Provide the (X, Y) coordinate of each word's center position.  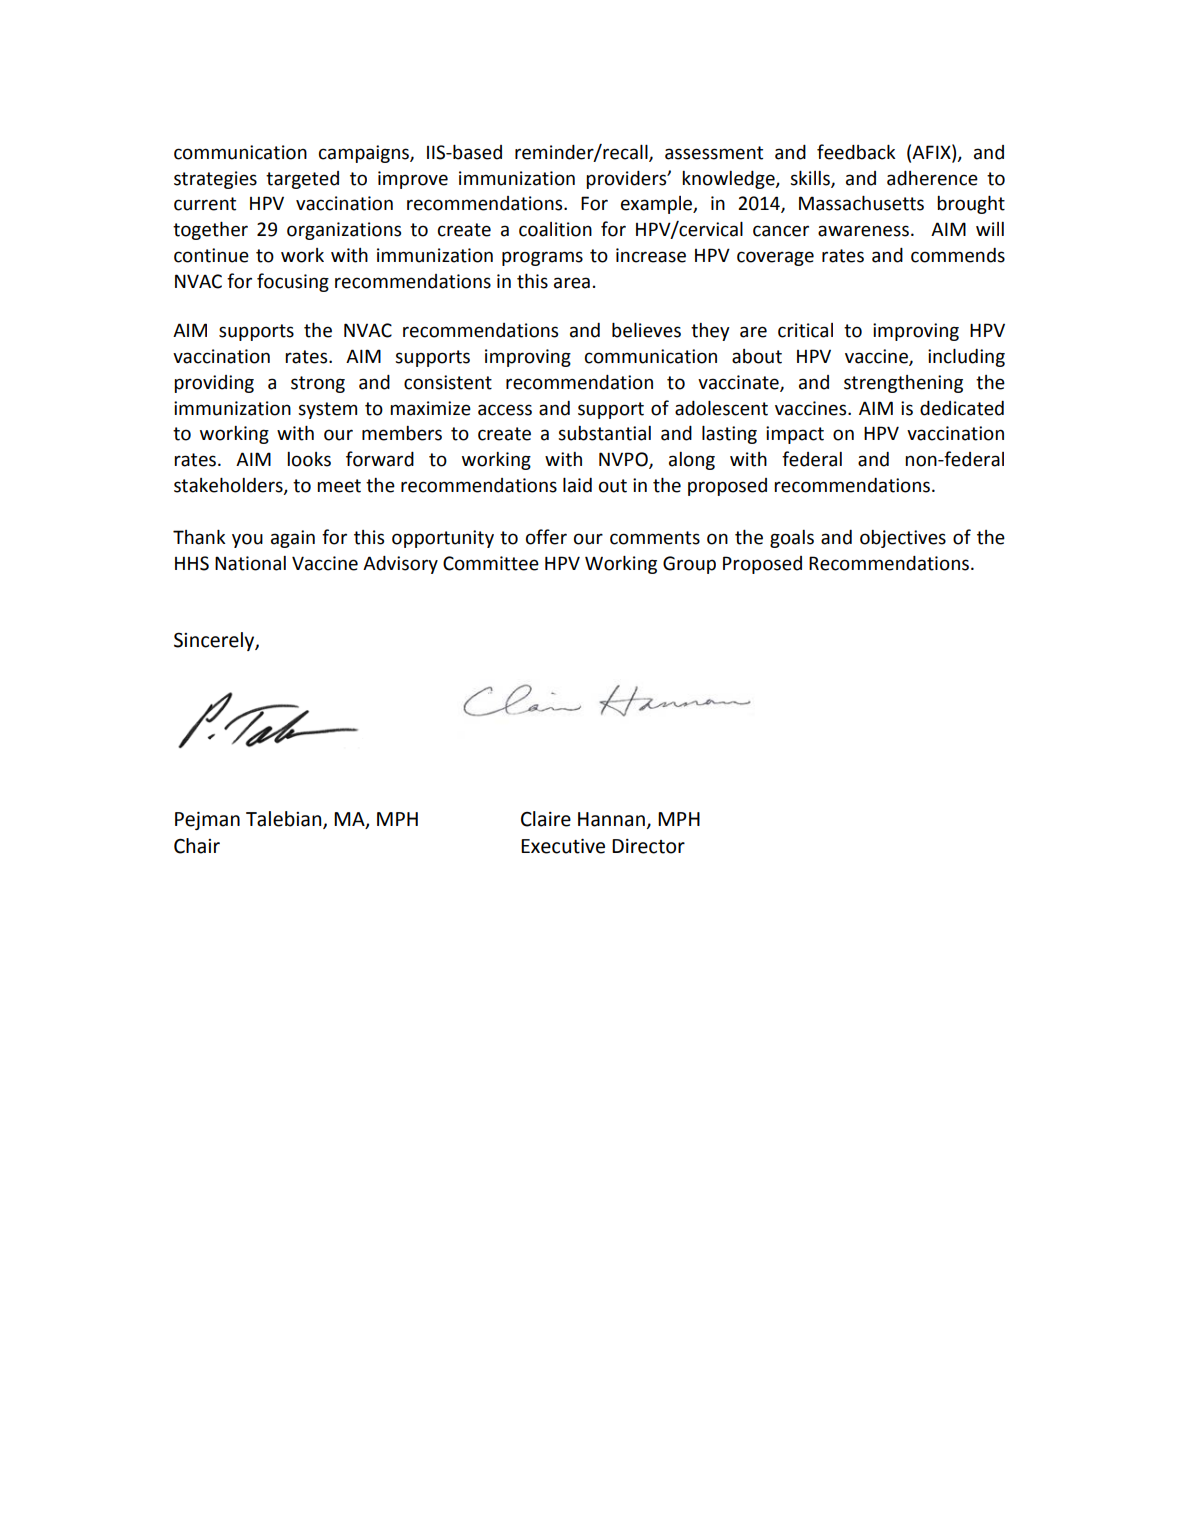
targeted (302, 180)
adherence (932, 178)
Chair (197, 846)
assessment (714, 153)
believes (646, 330)
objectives (903, 539)
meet (339, 486)
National (250, 563)
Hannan (611, 819)
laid (577, 485)
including (966, 358)
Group (689, 565)
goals (792, 539)
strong (318, 384)
